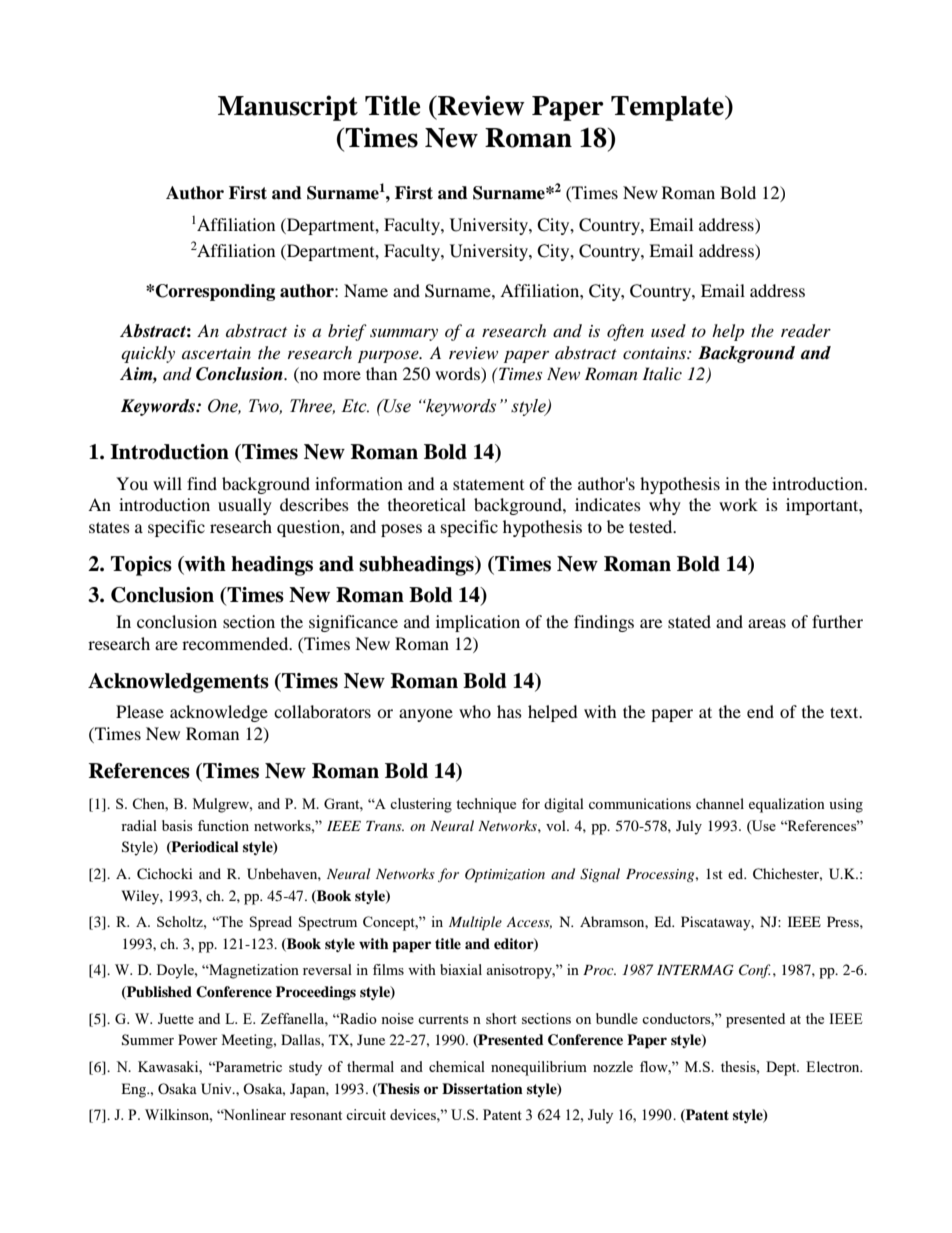  I want to click on will, so click(167, 483).
